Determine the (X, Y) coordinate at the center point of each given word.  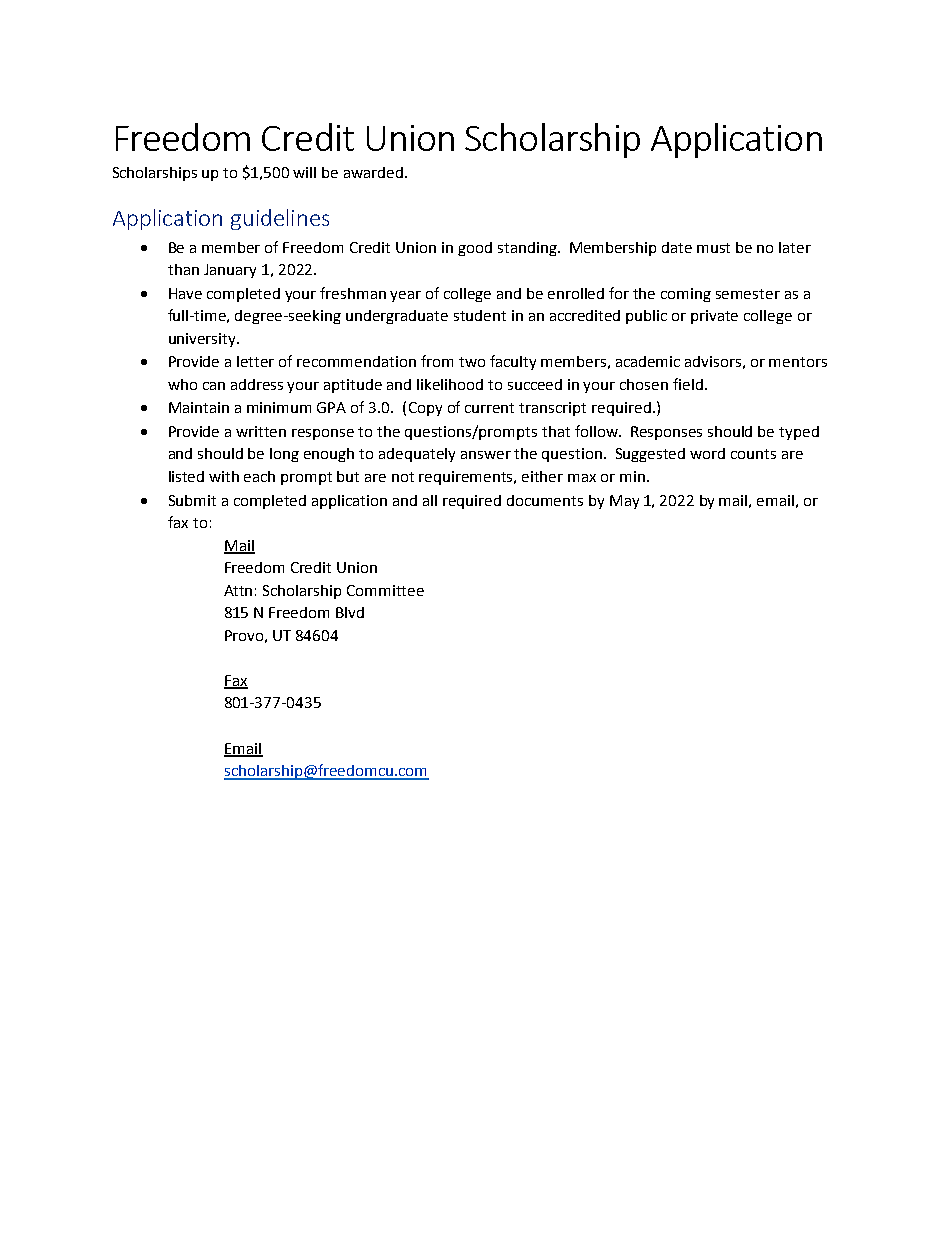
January (230, 271)
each (259, 476)
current (489, 408)
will (304, 172)
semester (748, 294)
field (688, 384)
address (257, 384)
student (480, 315)
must (713, 248)
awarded (375, 172)
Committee (385, 590)
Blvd (350, 612)
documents (545, 500)
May (624, 502)
